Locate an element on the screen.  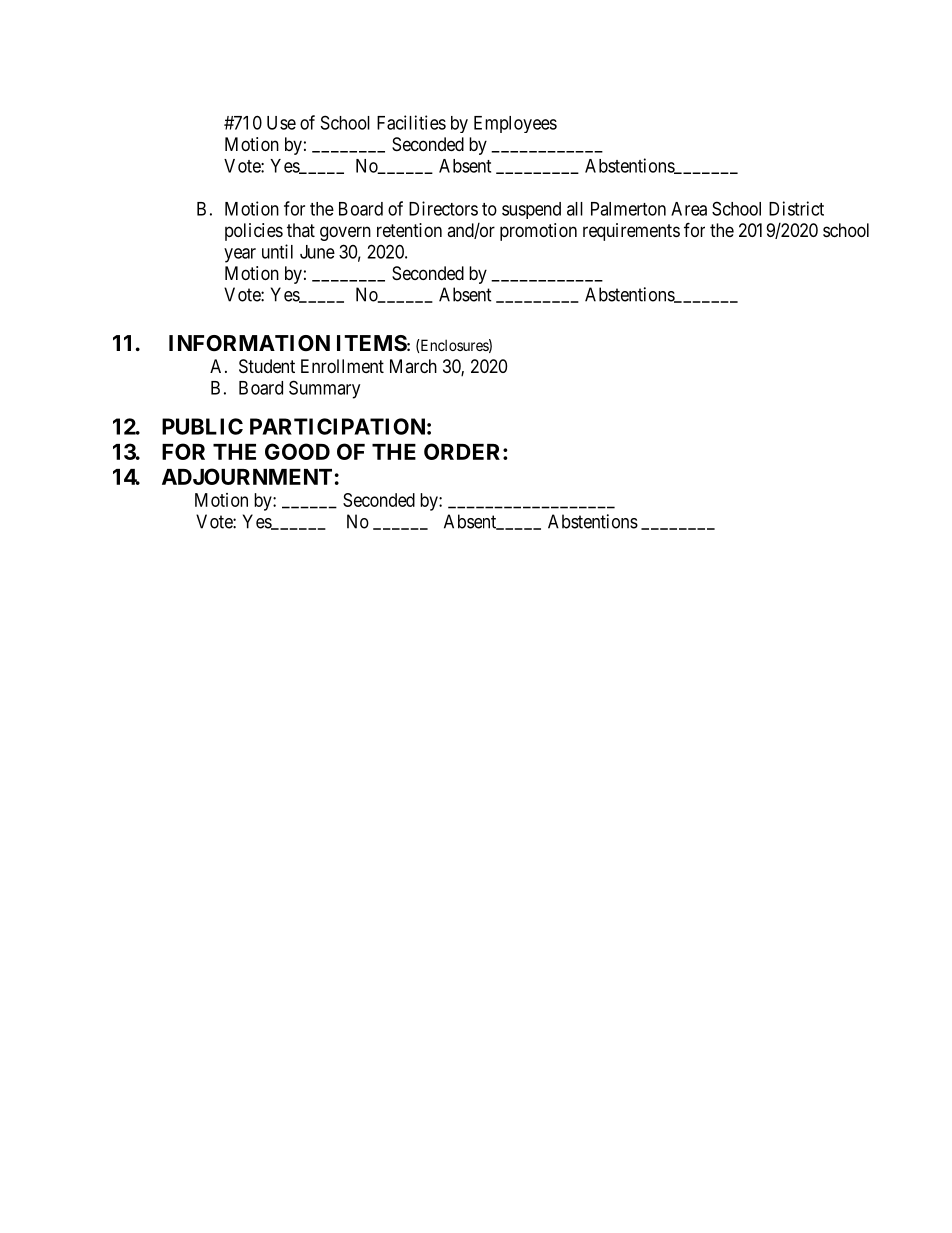
PUBLIC is located at coordinates (202, 426).
